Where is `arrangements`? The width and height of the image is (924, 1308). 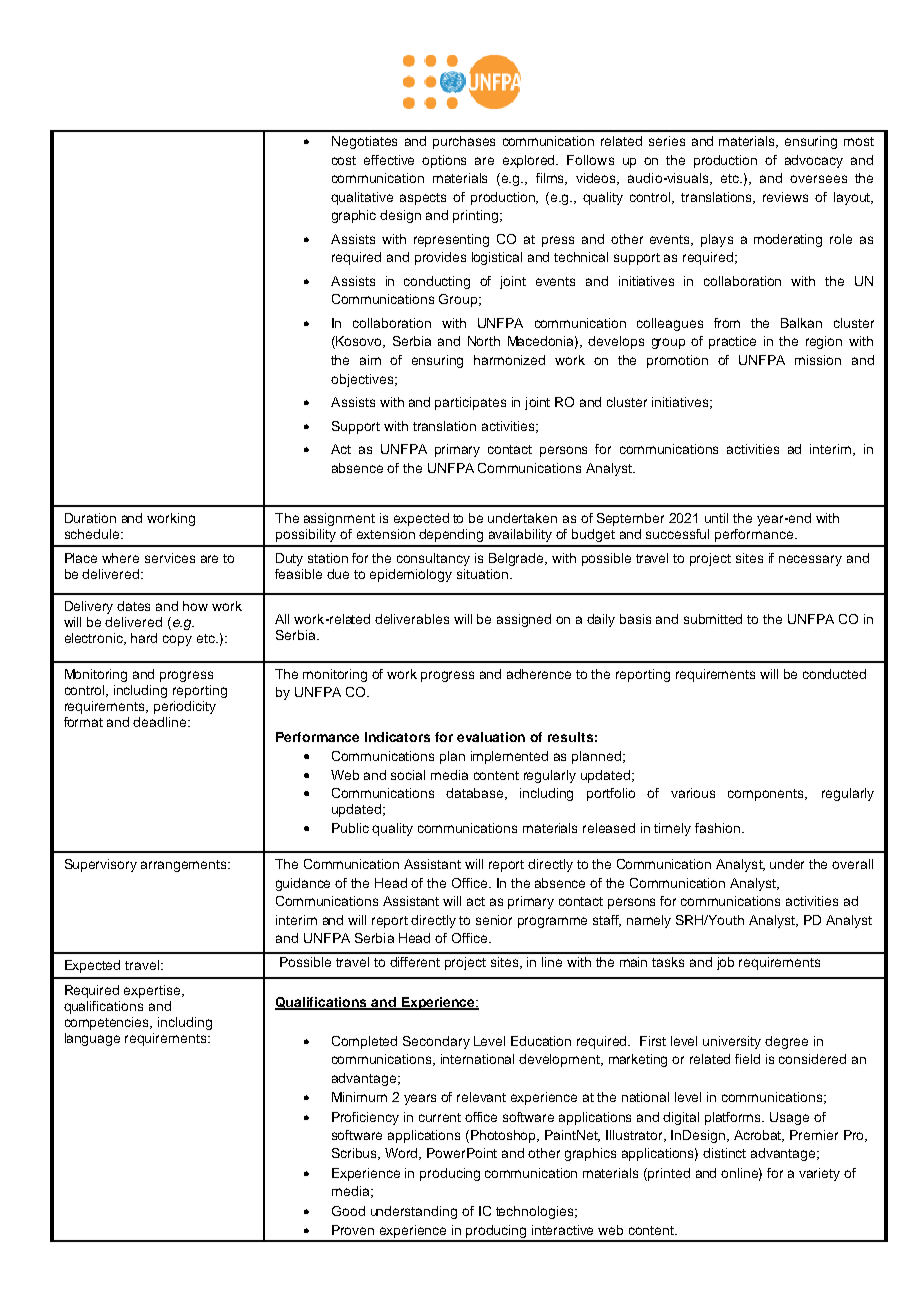 arrangements is located at coordinates (185, 866).
